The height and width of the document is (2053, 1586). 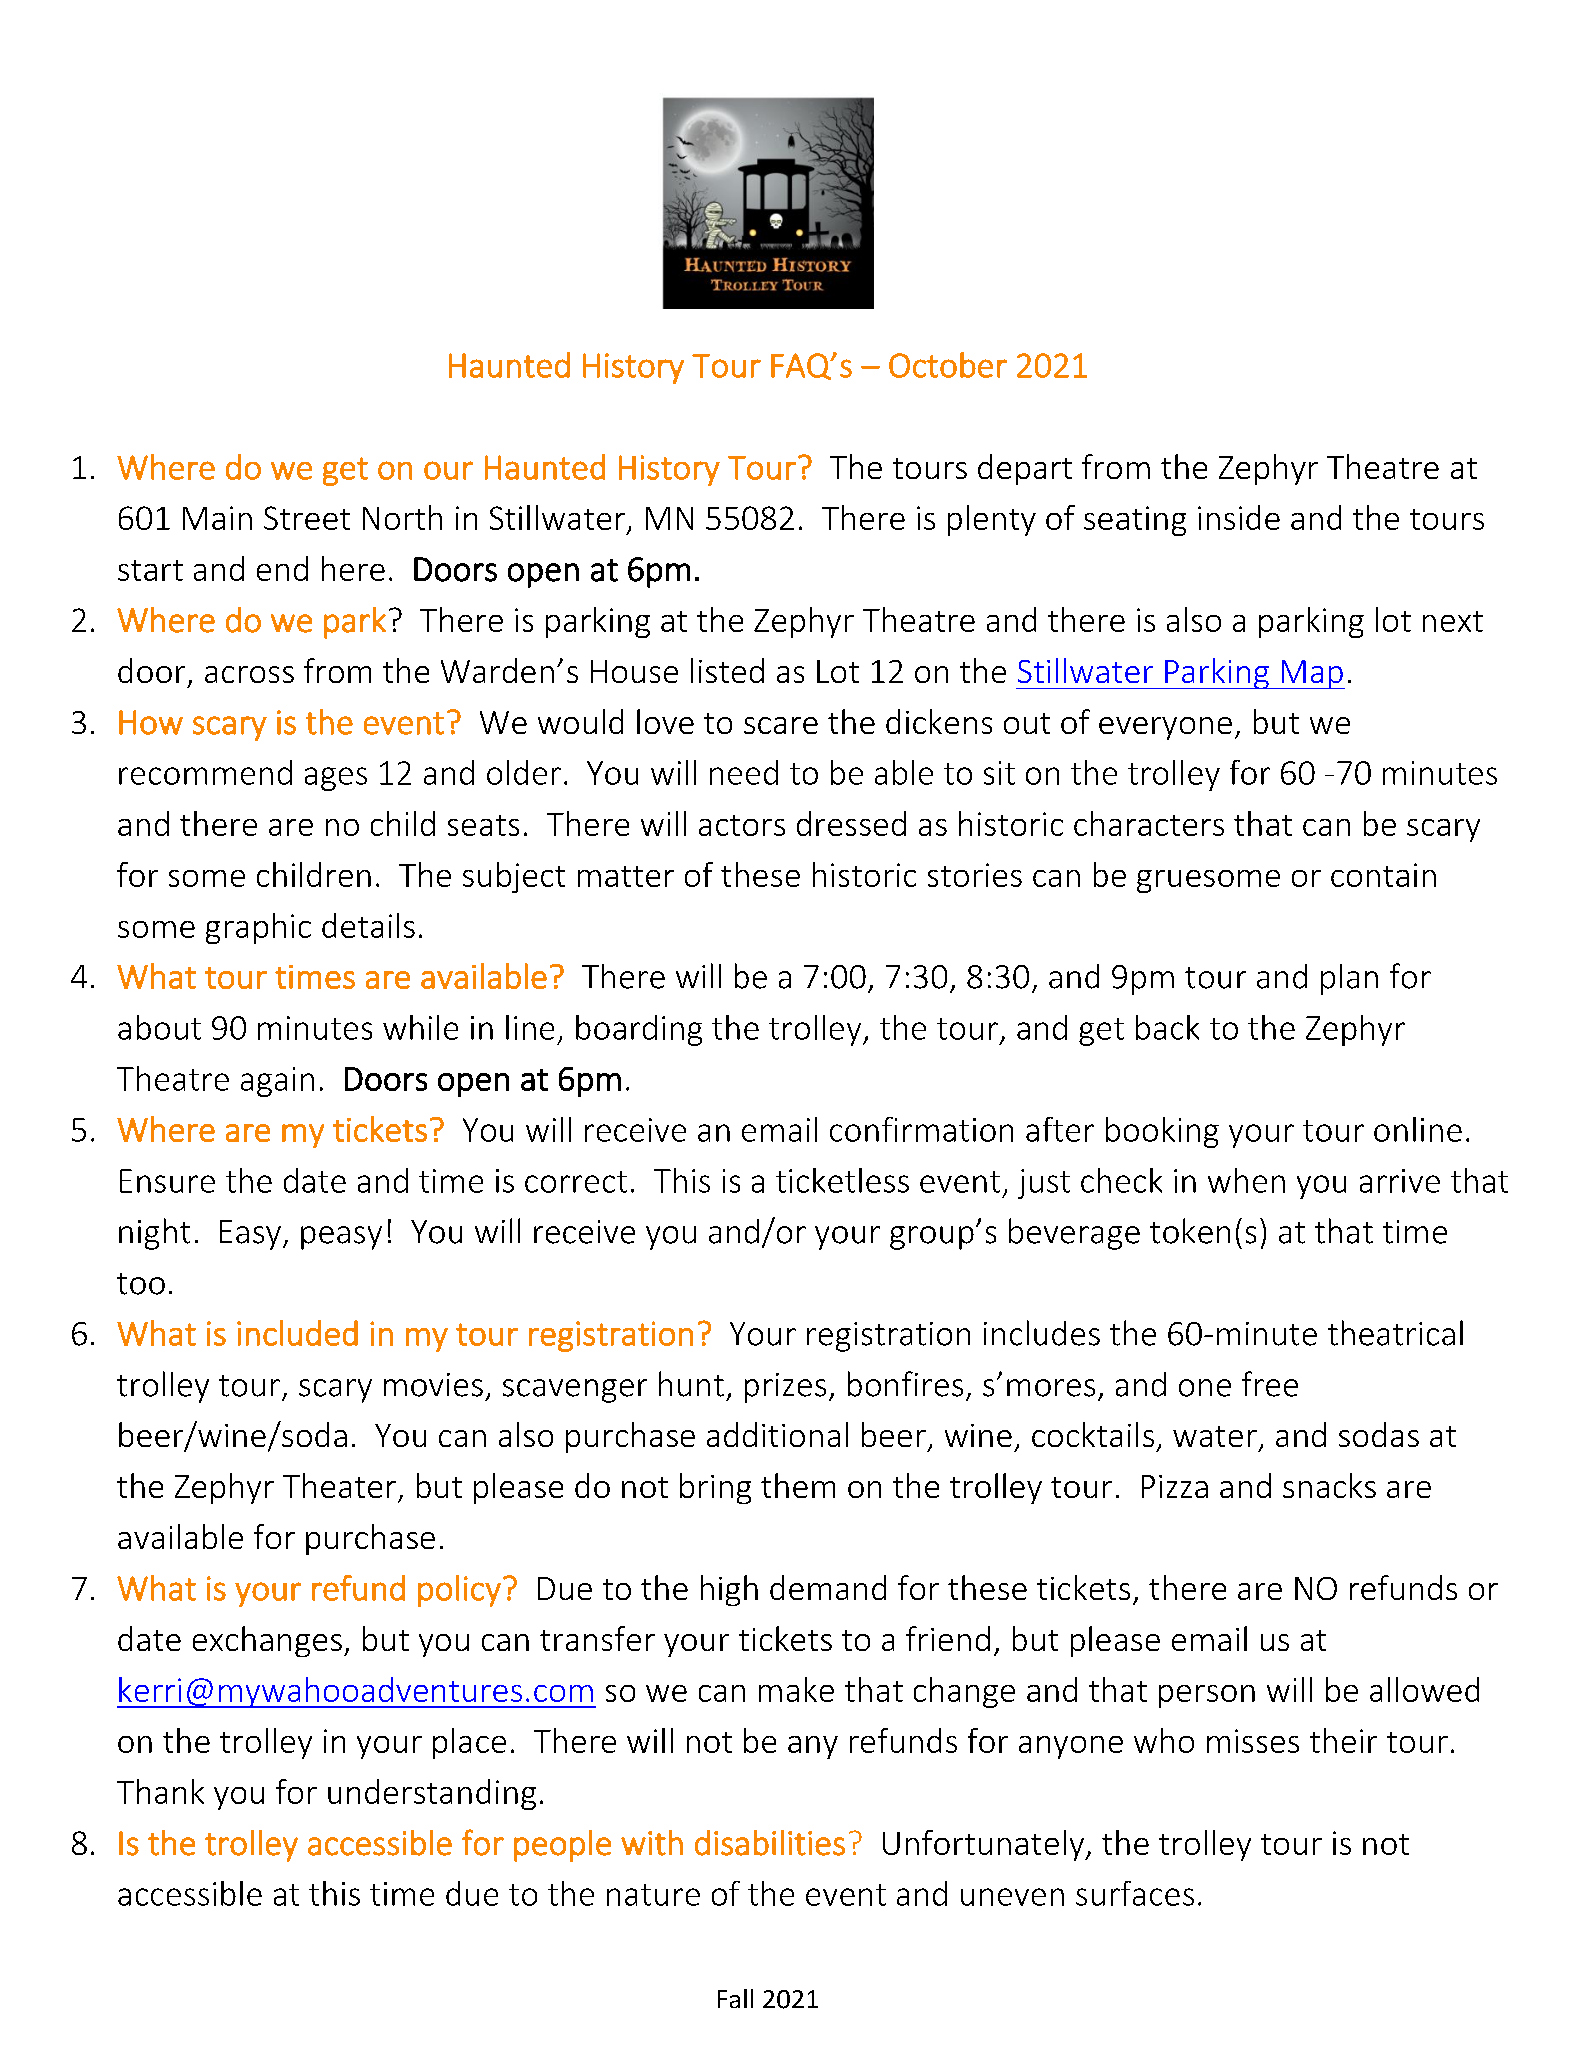 What do you see at coordinates (1246, 1180) in the document?
I see `when` at bounding box center [1246, 1180].
